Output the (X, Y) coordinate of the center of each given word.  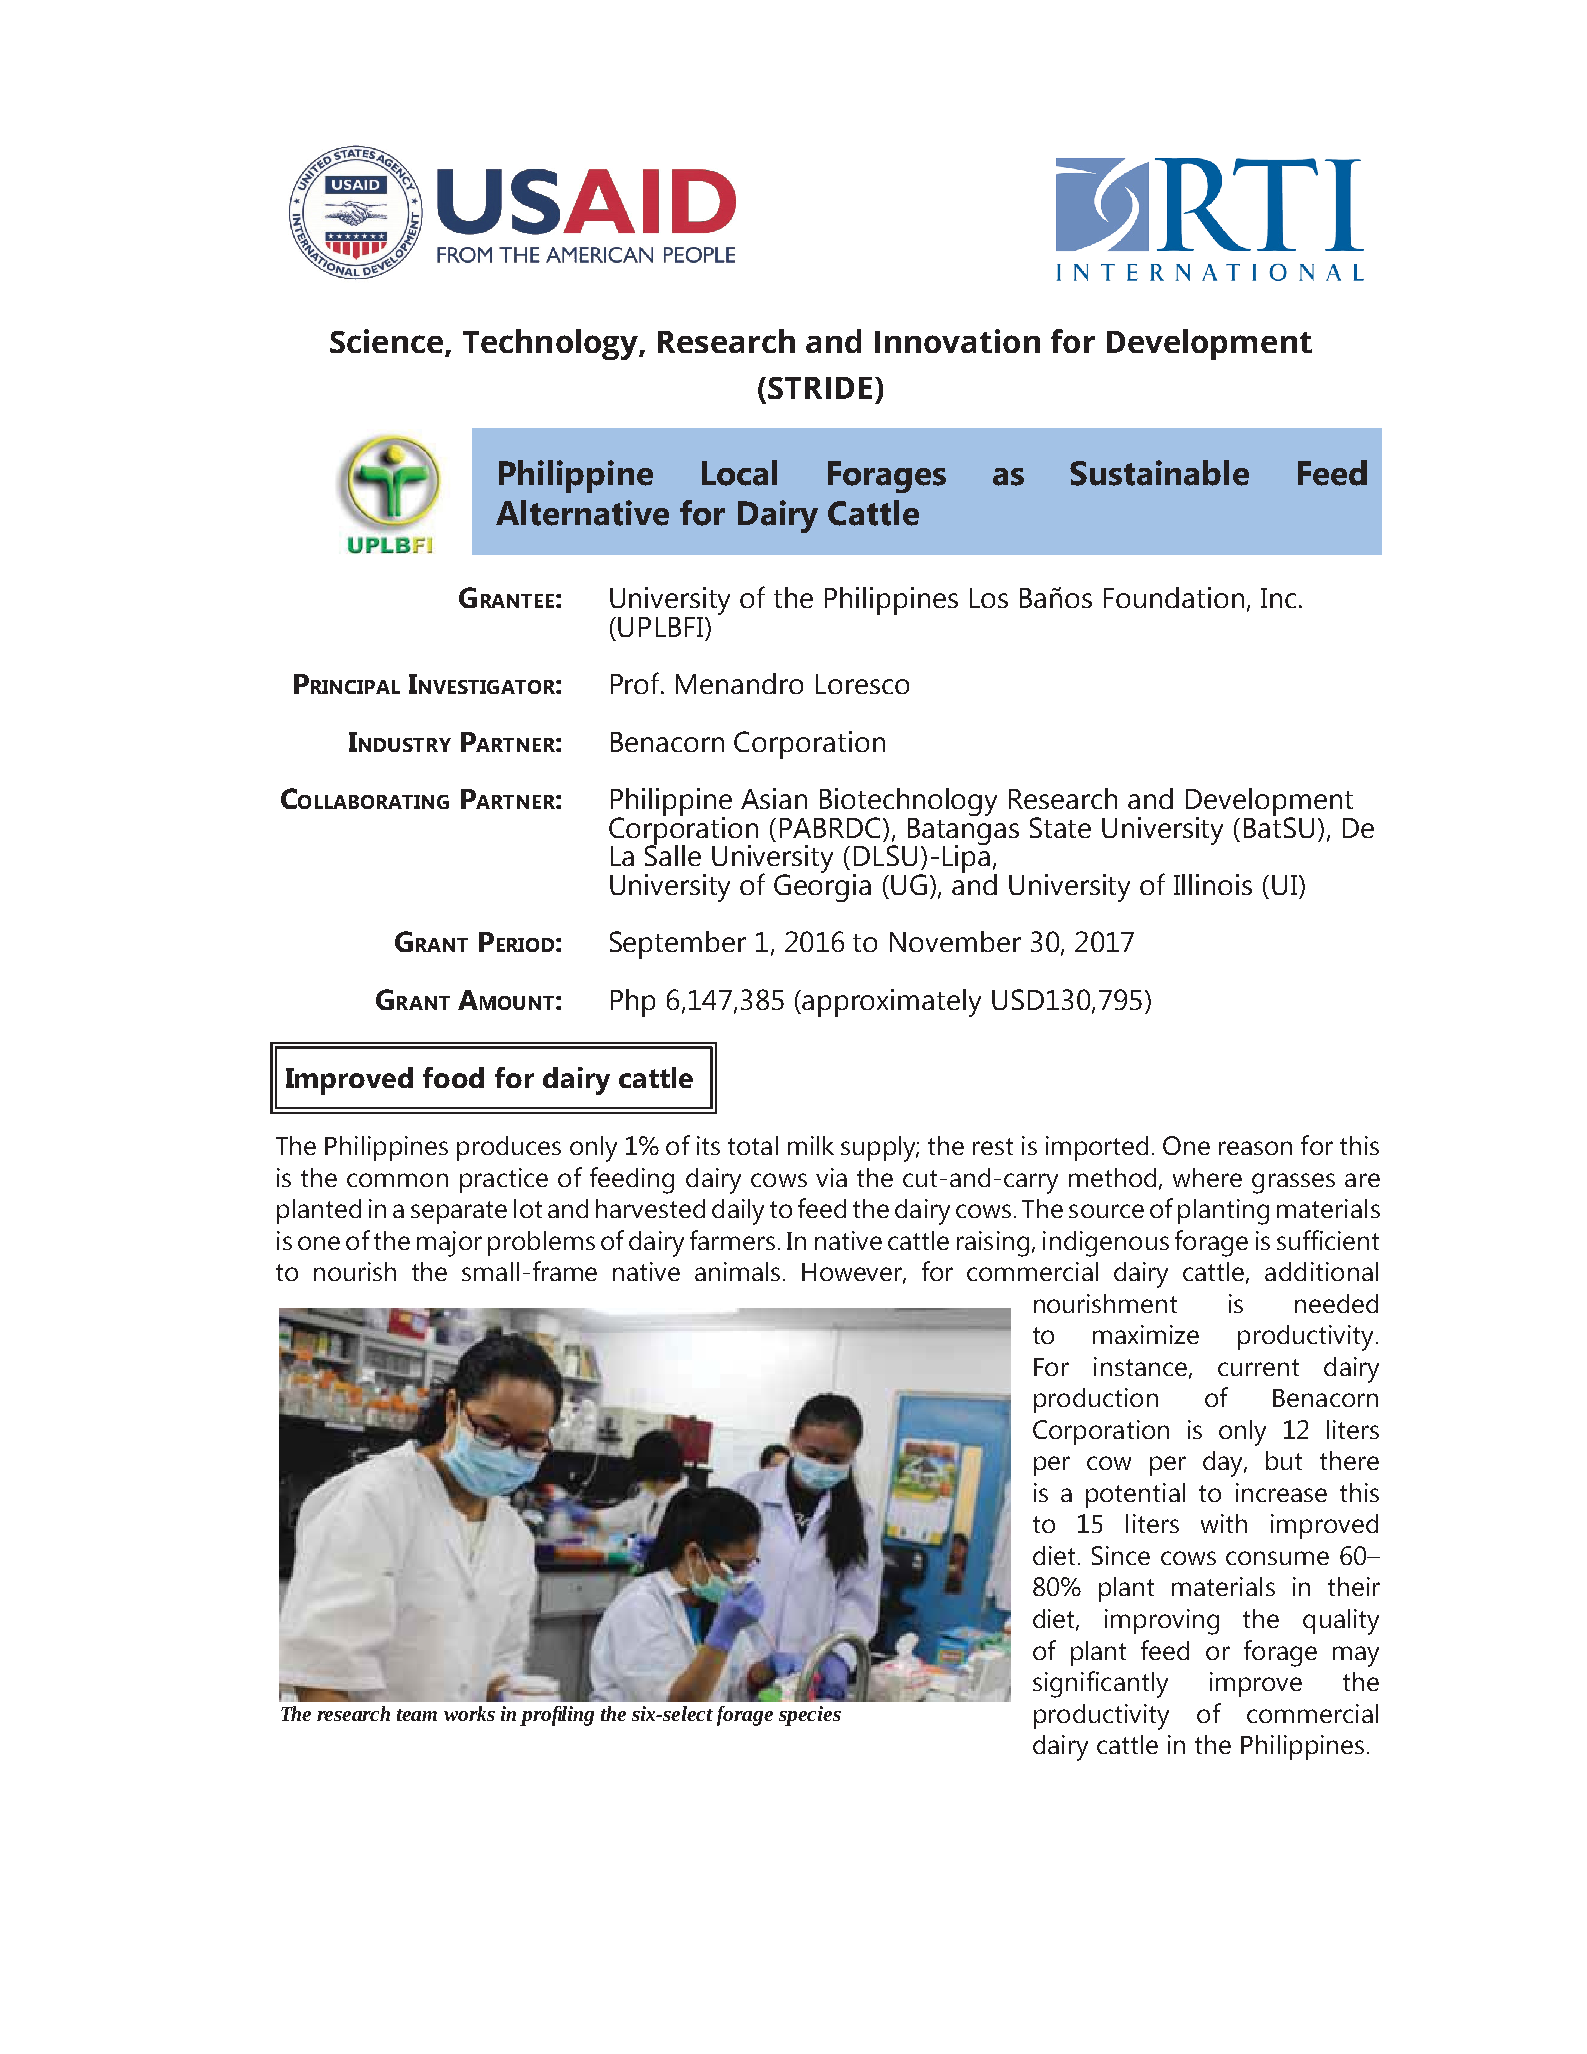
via (831, 1177)
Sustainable (1159, 473)
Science (386, 341)
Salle (673, 854)
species (810, 1716)
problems (541, 1243)
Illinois (1213, 884)
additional (1321, 1271)
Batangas (963, 831)
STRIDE (820, 388)
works (469, 1713)
